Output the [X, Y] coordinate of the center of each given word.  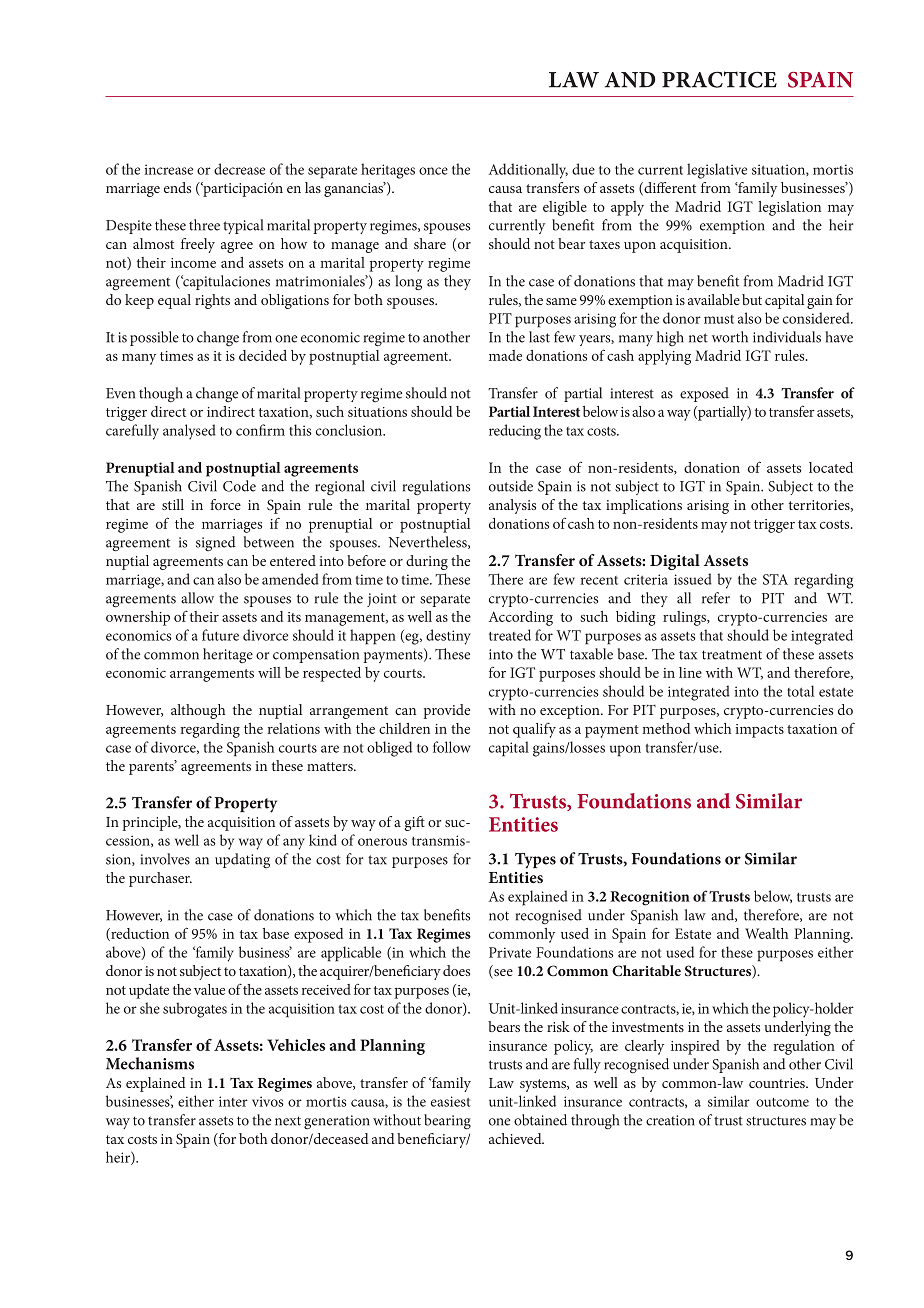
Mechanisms [150, 1063]
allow [197, 598]
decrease [239, 169]
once [433, 171]
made [505, 355]
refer [716, 598]
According [521, 618]
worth [730, 337]
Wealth [766, 933]
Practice [719, 79]
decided [263, 355]
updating [242, 860]
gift [415, 823]
